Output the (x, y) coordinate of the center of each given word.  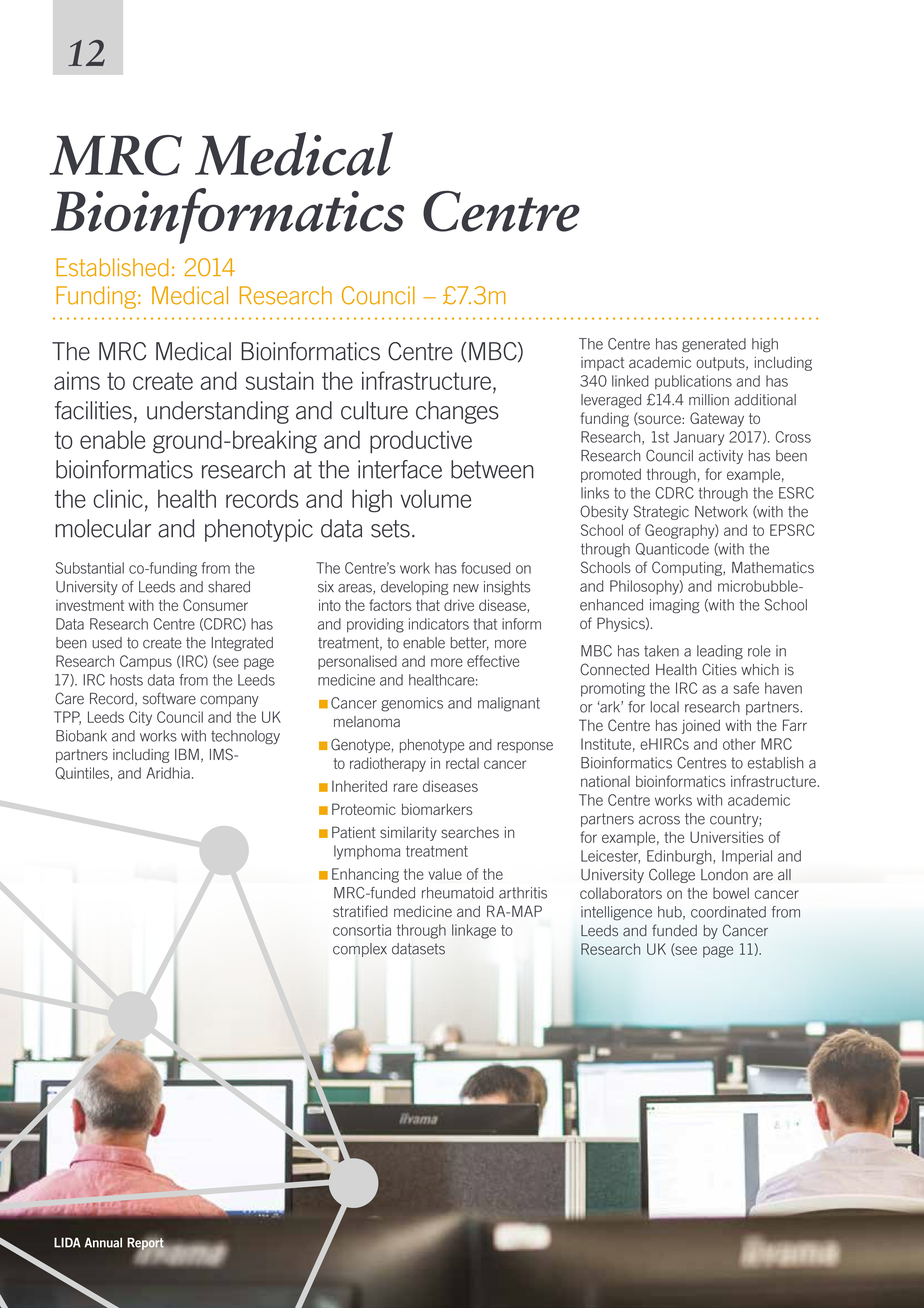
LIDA (67, 1242)
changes (457, 412)
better (470, 643)
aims (77, 381)
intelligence (616, 913)
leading (720, 652)
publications (693, 382)
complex (360, 950)
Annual (103, 1242)
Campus (146, 662)
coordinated (728, 912)
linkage (474, 931)
